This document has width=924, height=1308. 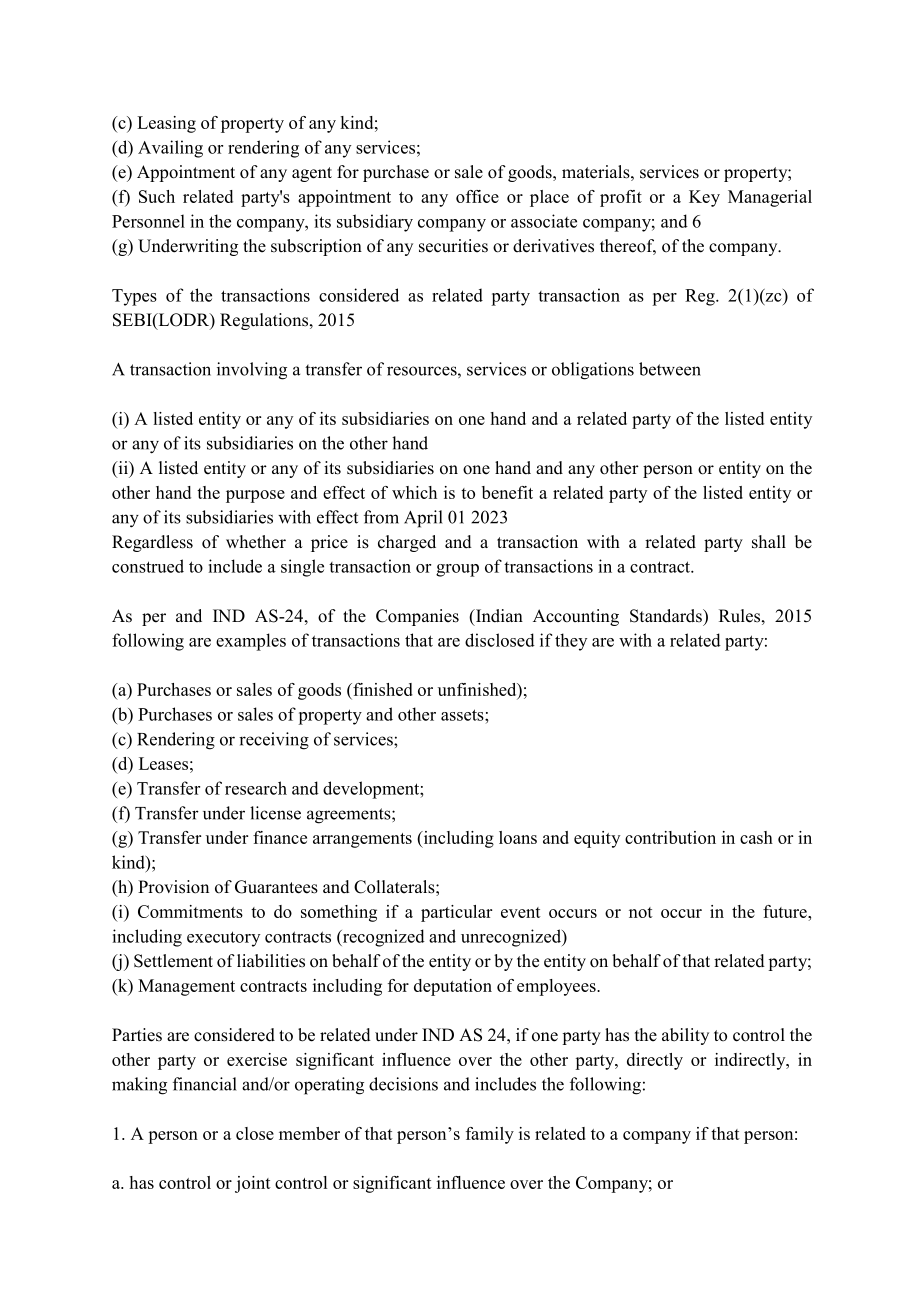 What do you see at coordinates (256, 788) in the document?
I see `research` at bounding box center [256, 788].
